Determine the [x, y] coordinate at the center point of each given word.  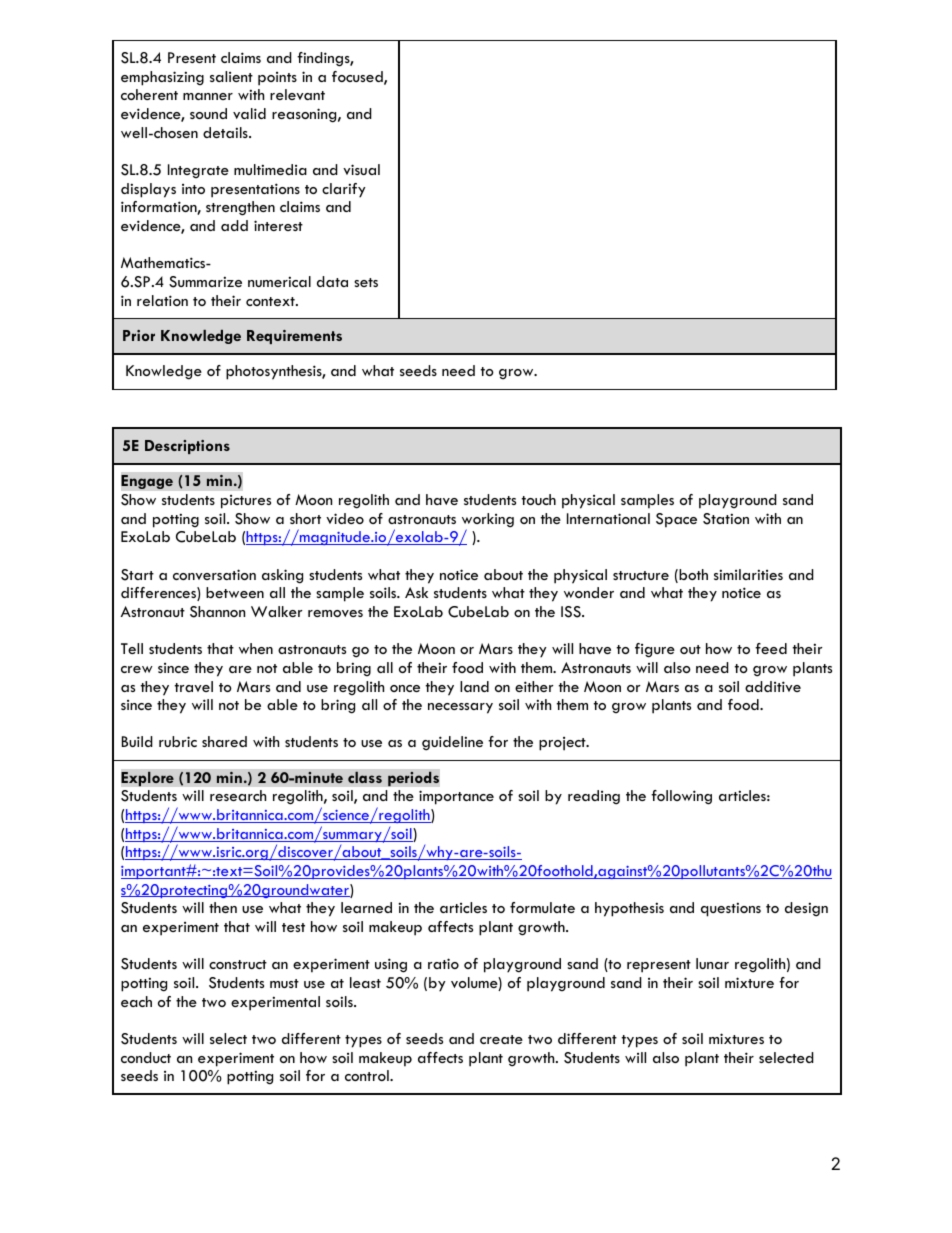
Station [726, 519]
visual [361, 169]
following [681, 797]
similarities [748, 574]
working [488, 521]
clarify [344, 190]
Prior [139, 335]
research [238, 795]
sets [366, 282]
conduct [146, 1057]
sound [208, 113]
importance [456, 797]
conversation [214, 574]
